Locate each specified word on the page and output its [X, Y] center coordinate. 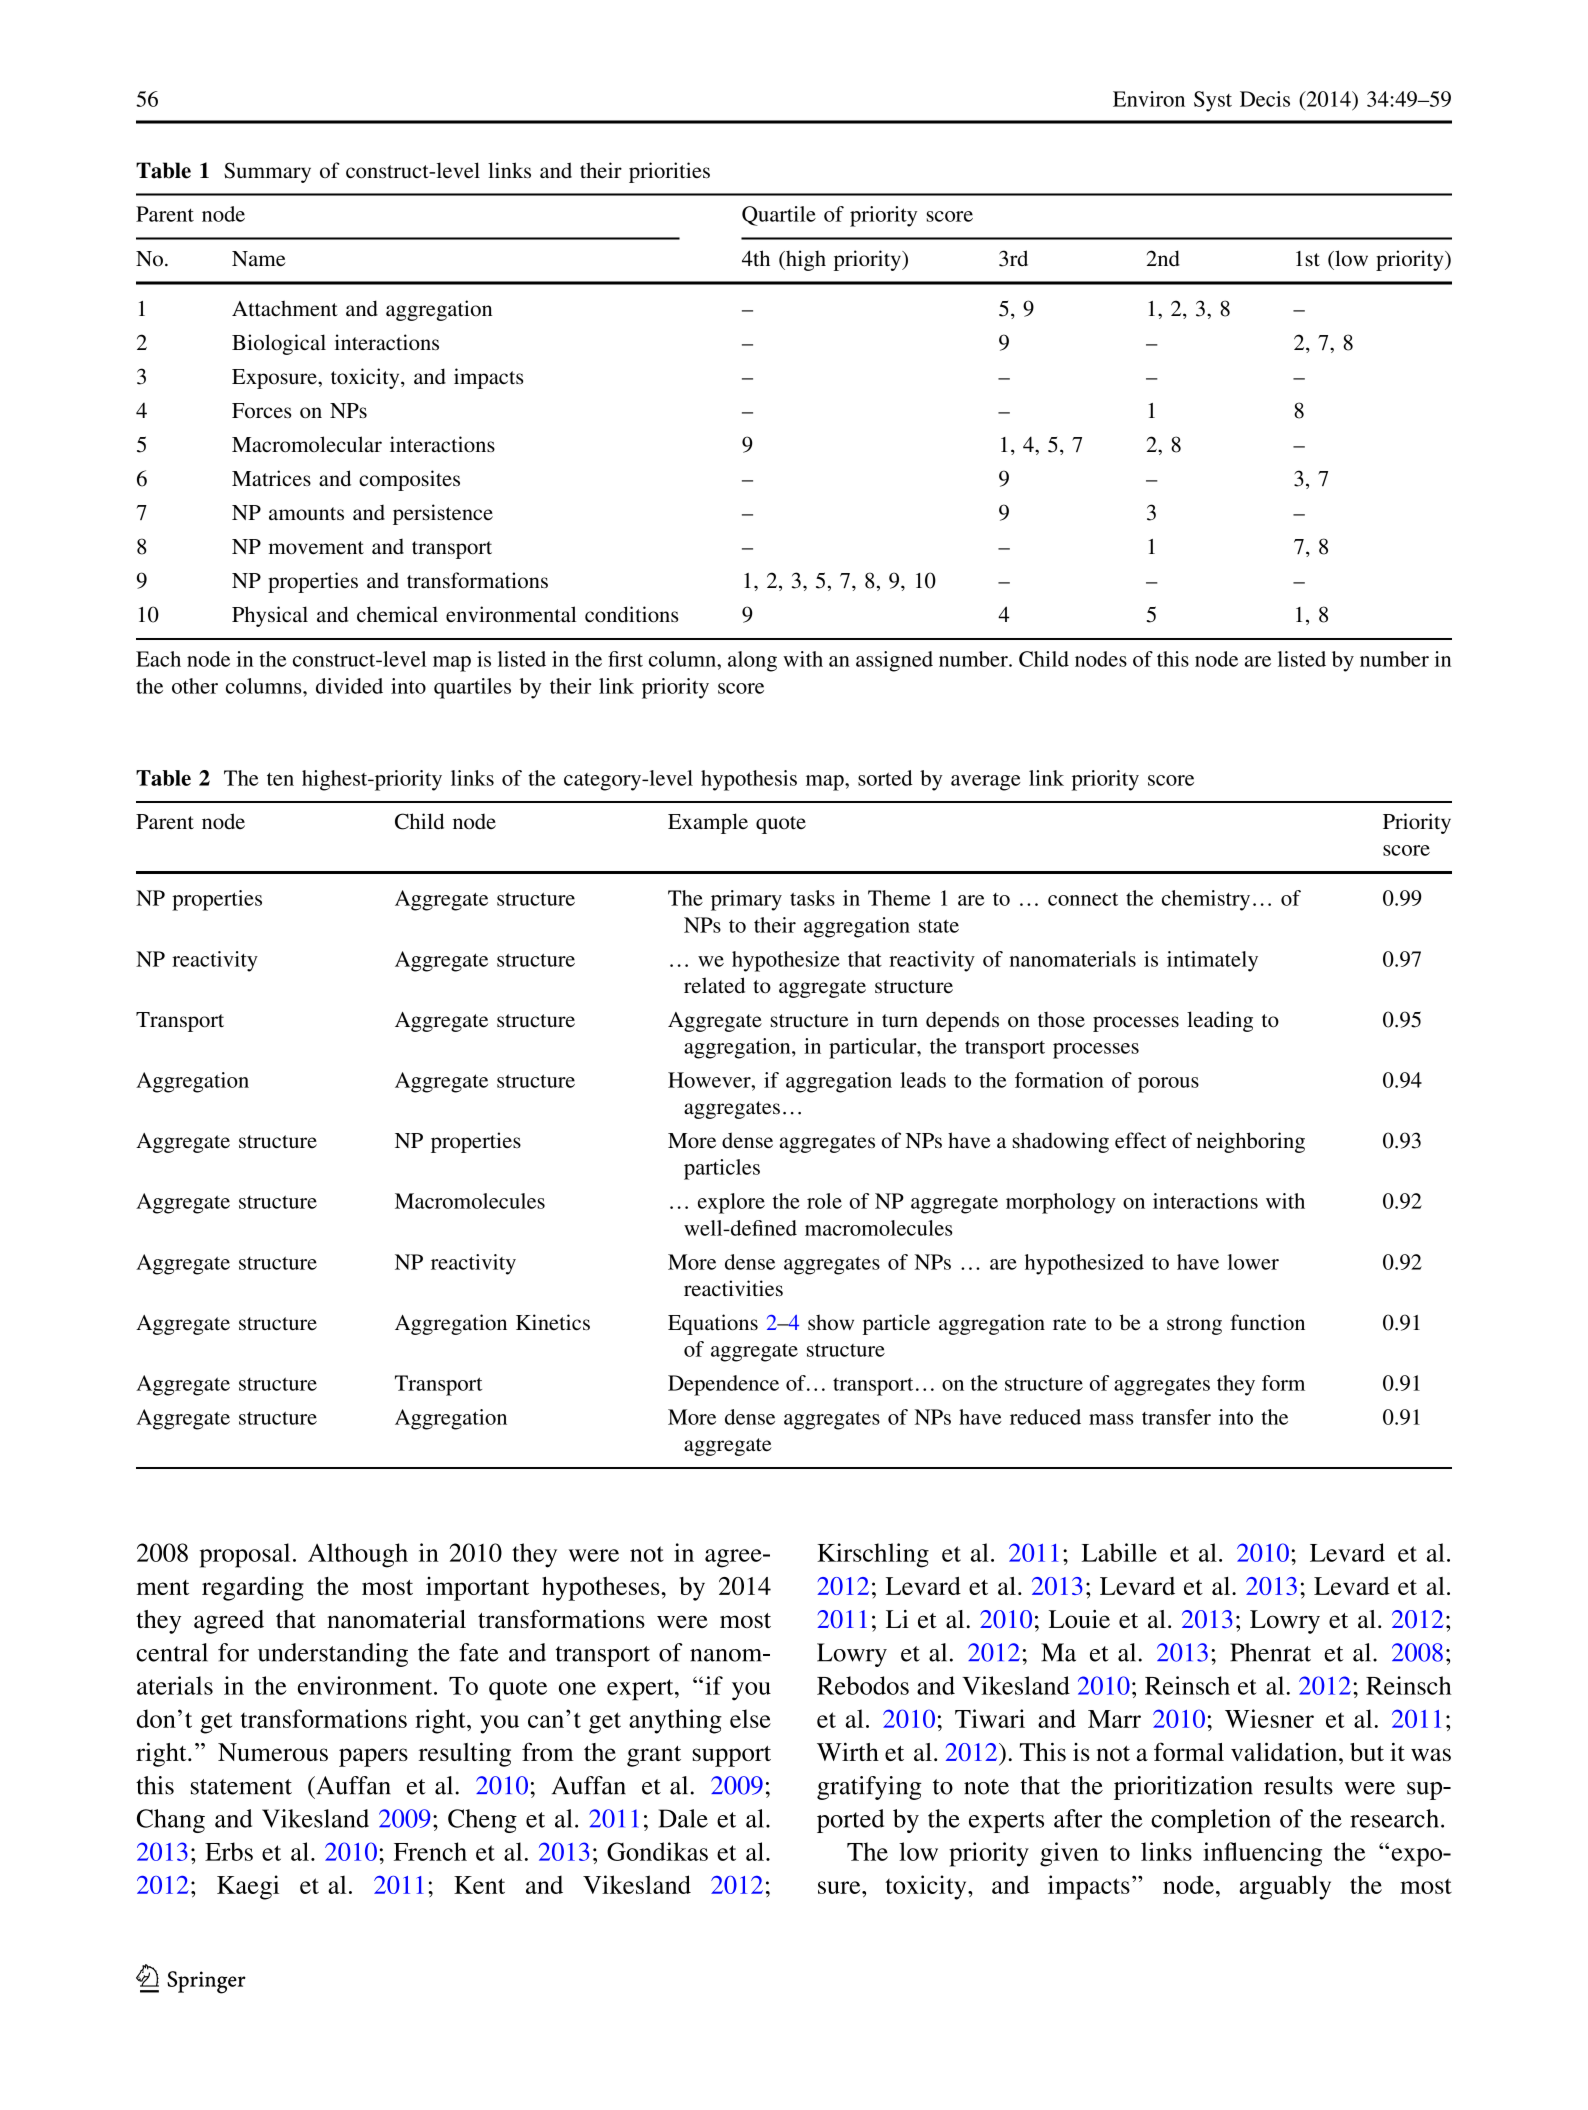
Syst [1213, 101]
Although [358, 1555]
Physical [270, 616]
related [714, 985]
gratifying [869, 1788]
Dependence [723, 1385]
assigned [894, 661]
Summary [267, 172]
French [430, 1851]
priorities [669, 172]
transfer [1176, 1417]
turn [900, 1021]
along [752, 661]
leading [1220, 1021]
